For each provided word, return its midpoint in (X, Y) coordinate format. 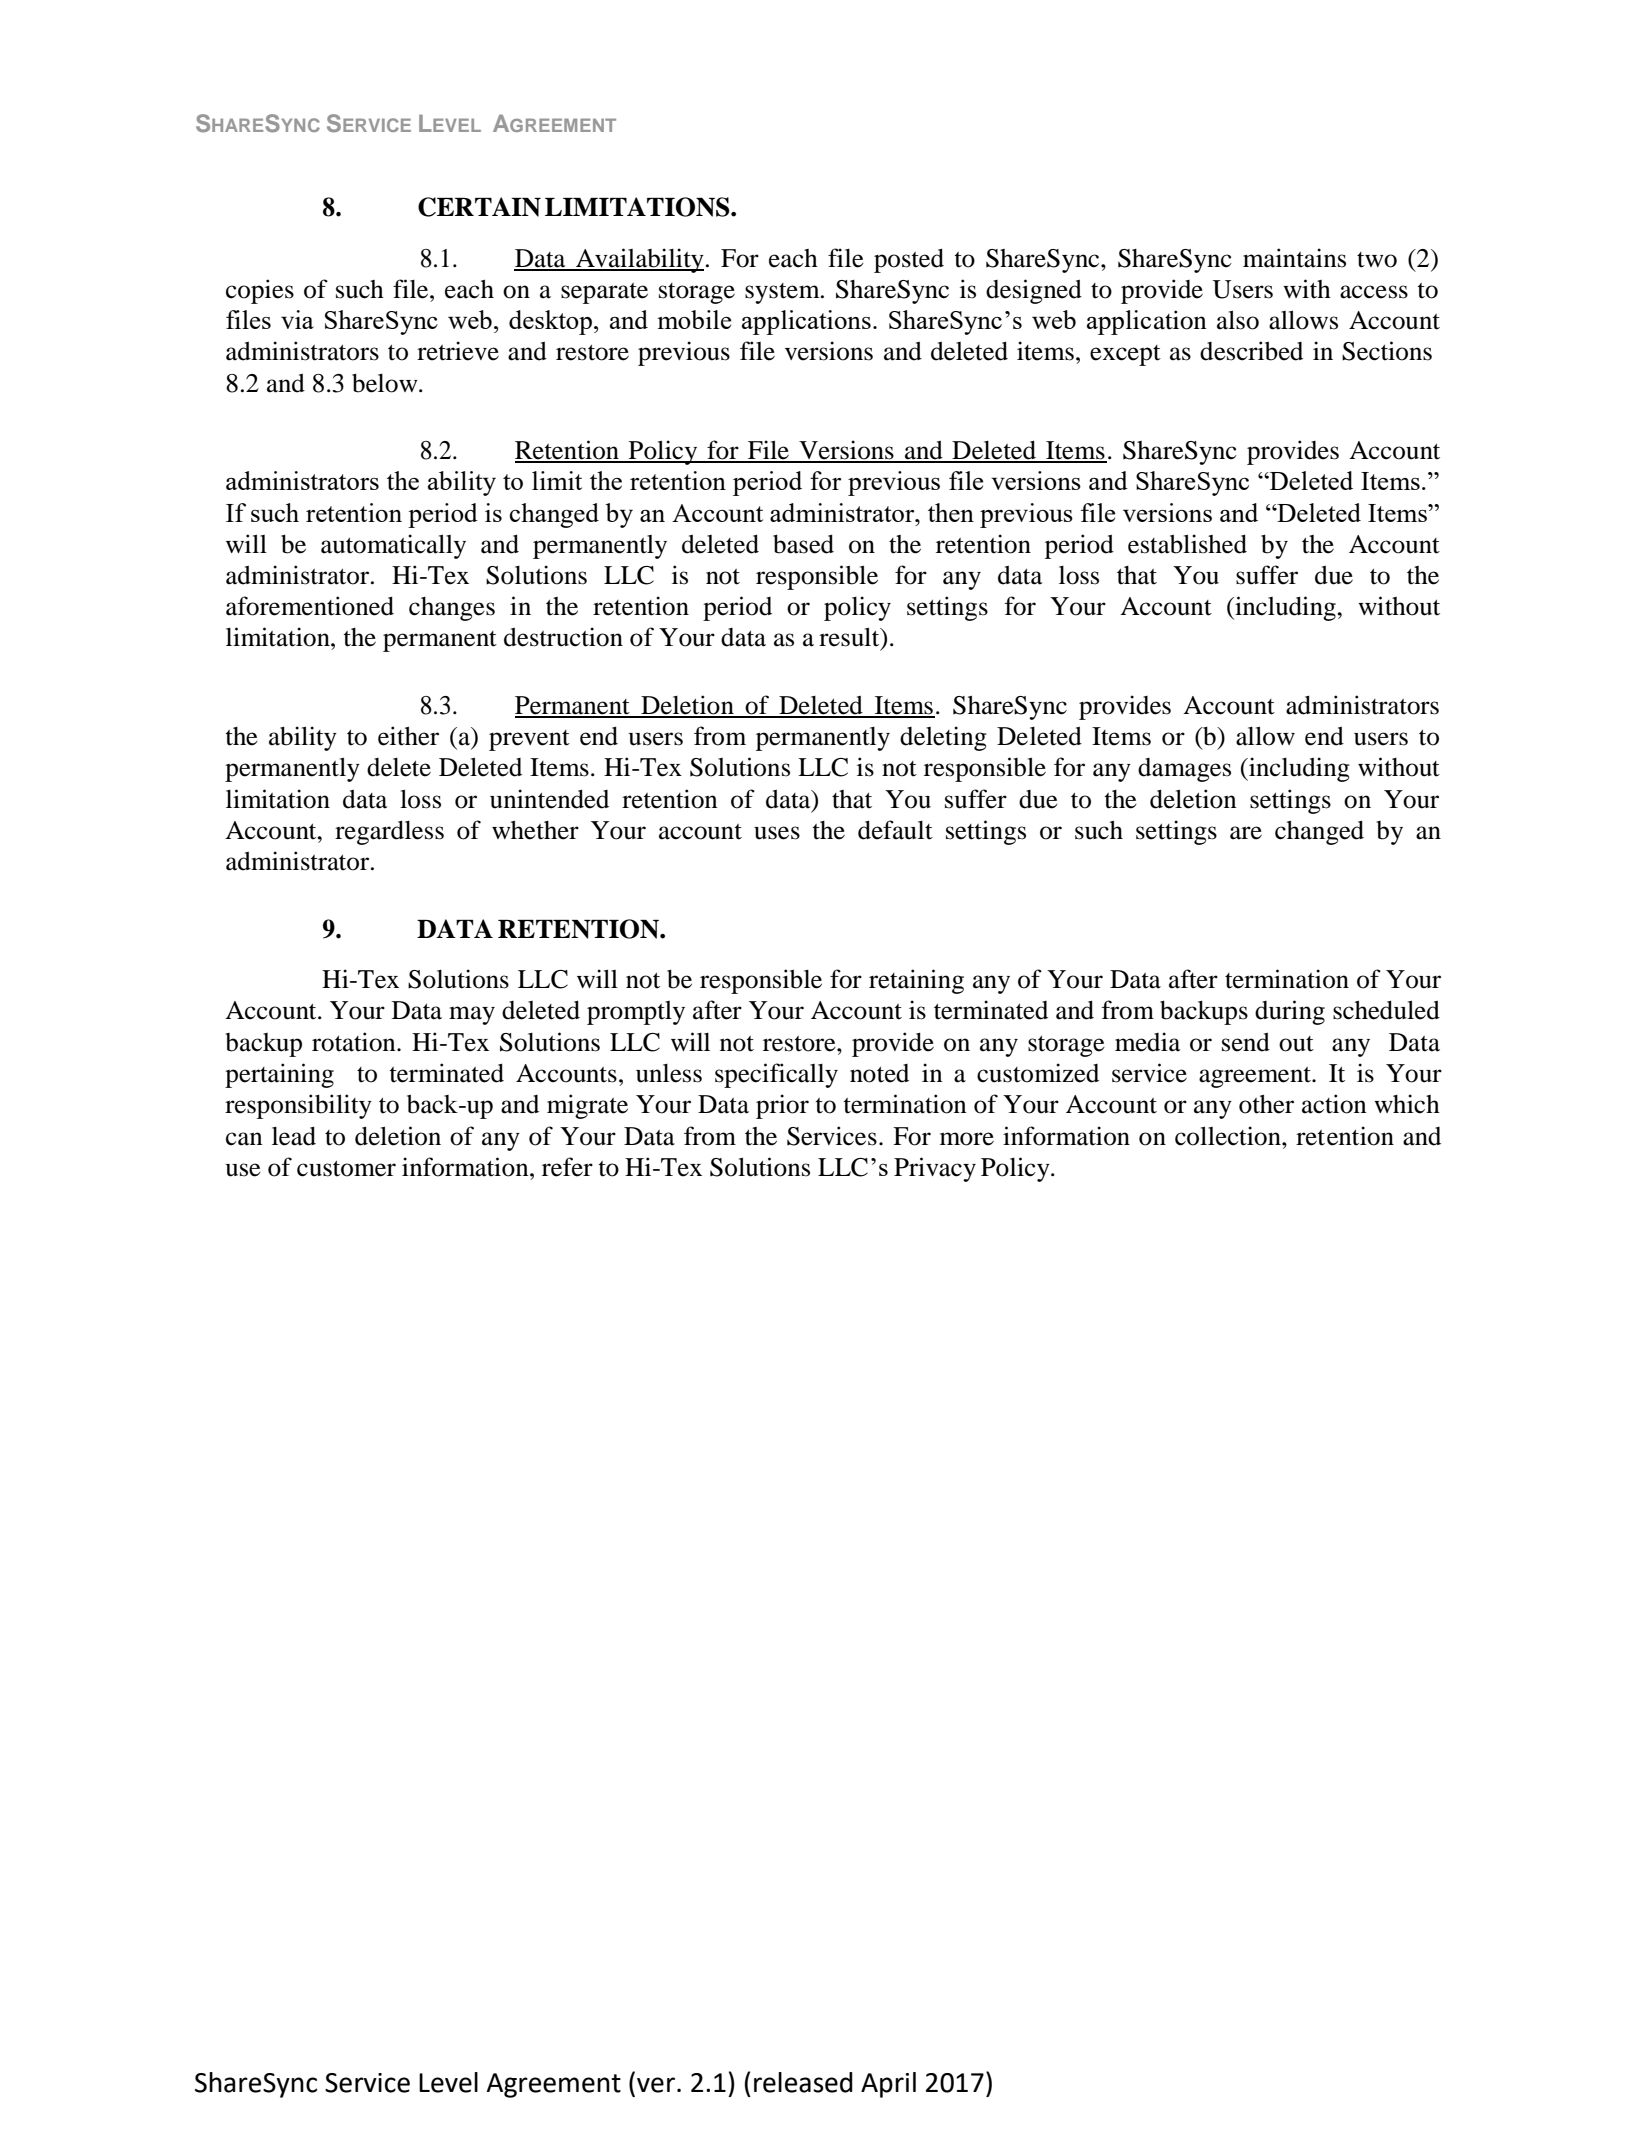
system (783, 293)
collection (1229, 1136)
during (1290, 1012)
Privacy (935, 1169)
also (1238, 320)
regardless (389, 832)
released (803, 2082)
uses (777, 833)
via (297, 319)
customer (346, 1169)
